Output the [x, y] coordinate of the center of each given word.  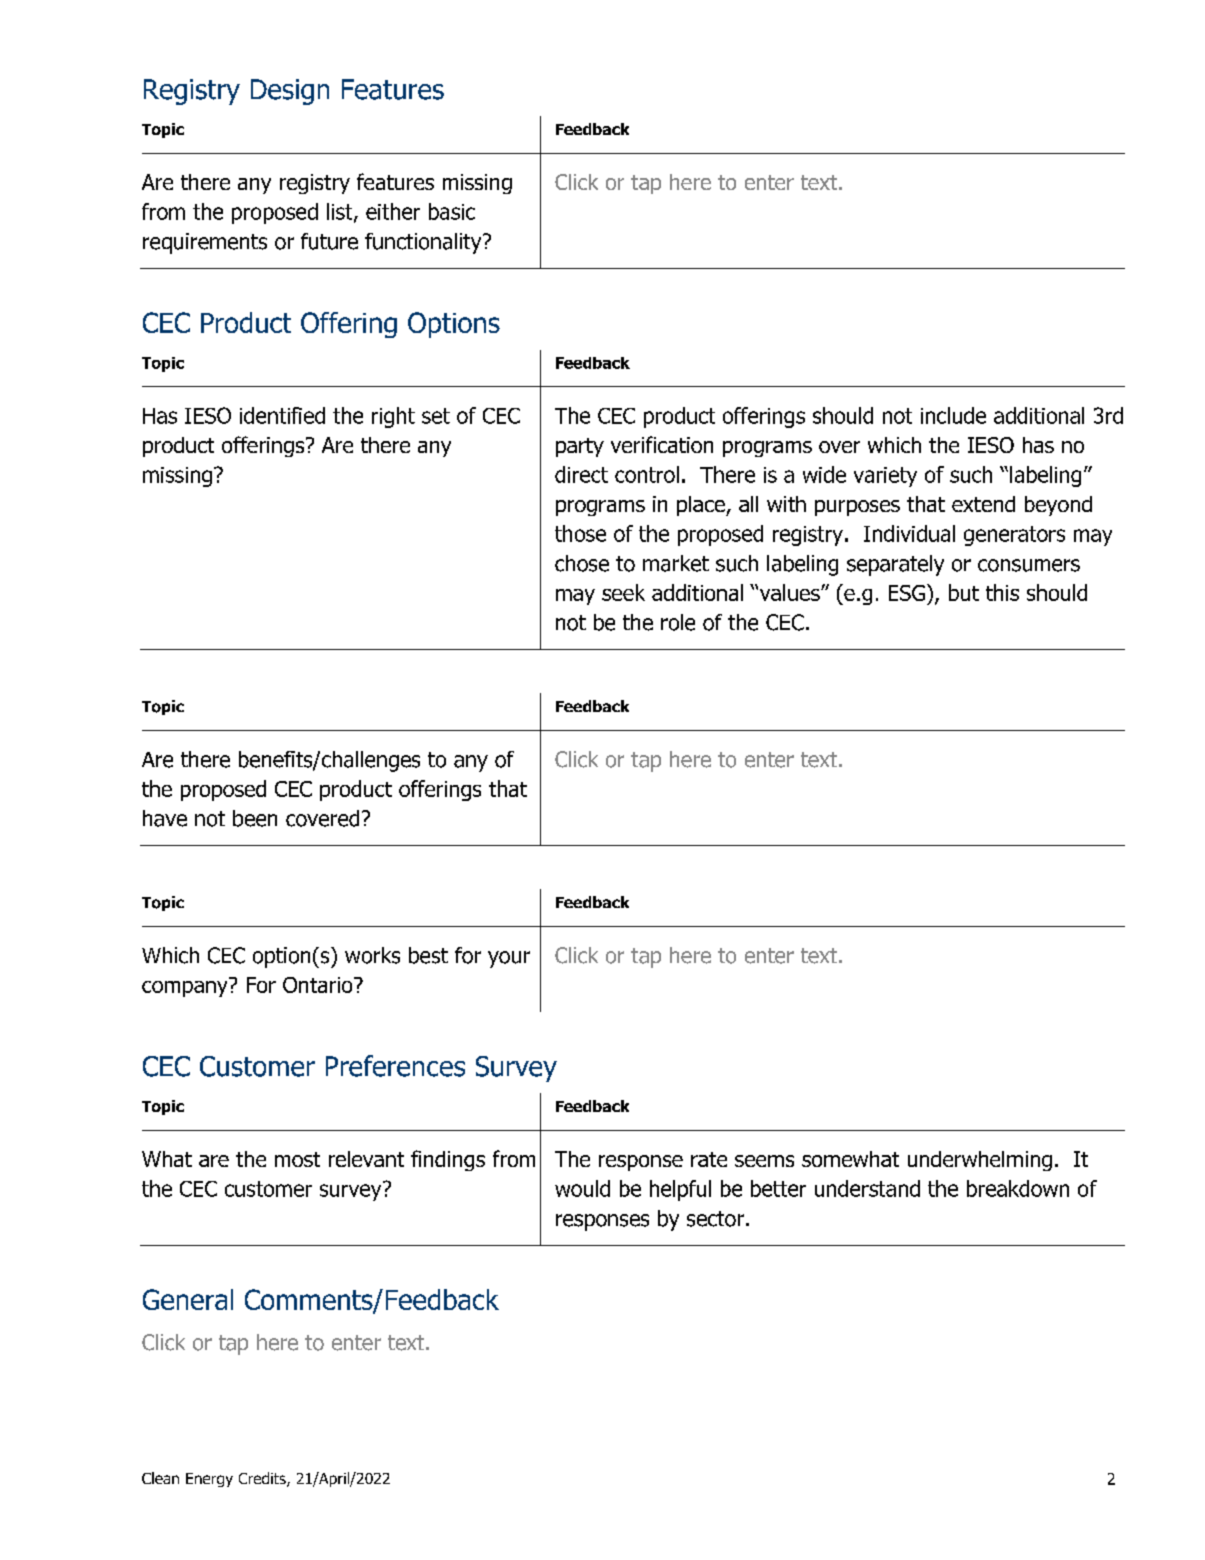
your [509, 959]
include [953, 415]
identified [282, 415]
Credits [263, 1479]
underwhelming [980, 1161]
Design [290, 92]
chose [582, 563]
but [964, 592]
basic [452, 211]
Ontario [319, 985]
